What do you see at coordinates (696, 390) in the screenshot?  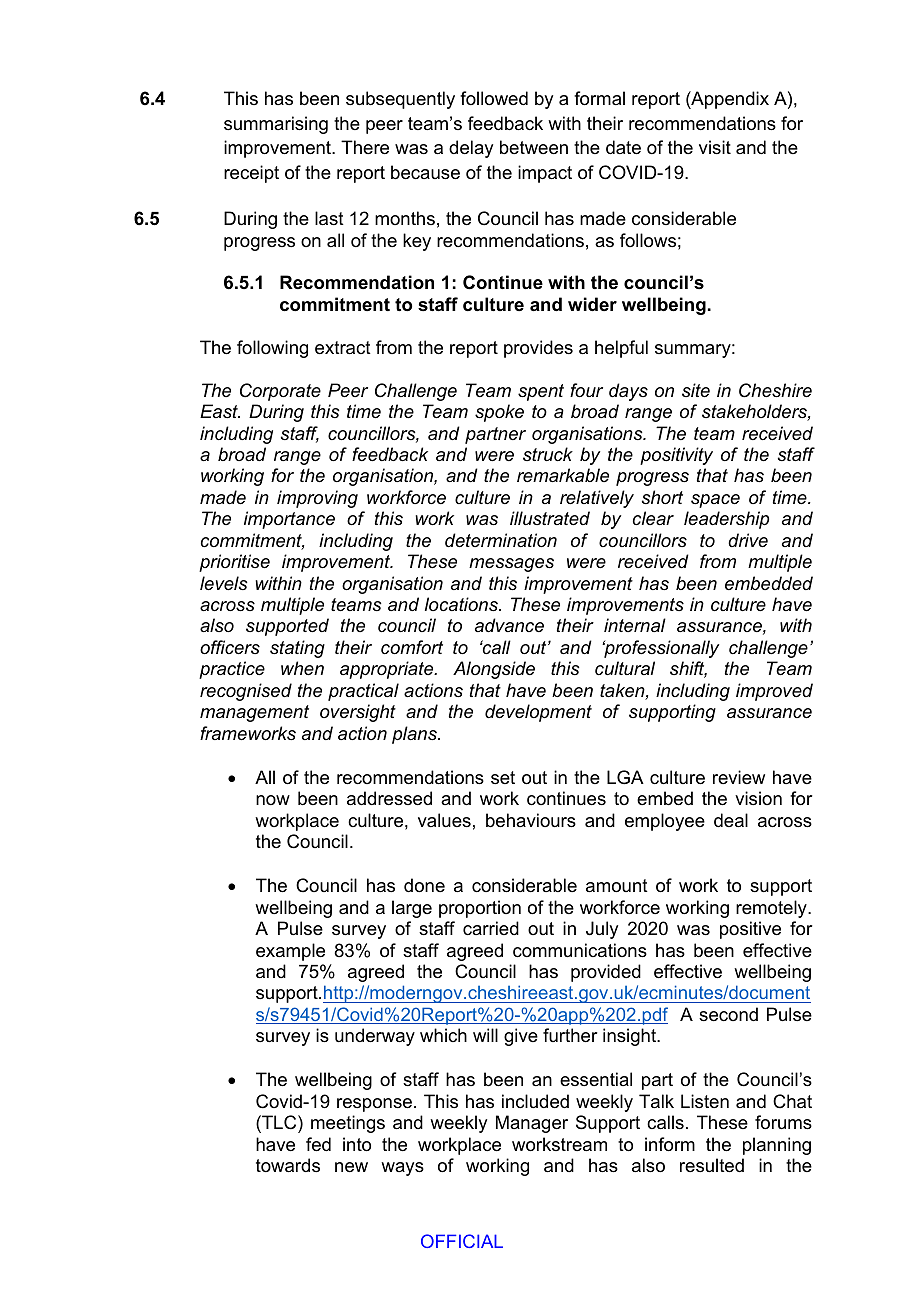 I see `site` at bounding box center [696, 390].
